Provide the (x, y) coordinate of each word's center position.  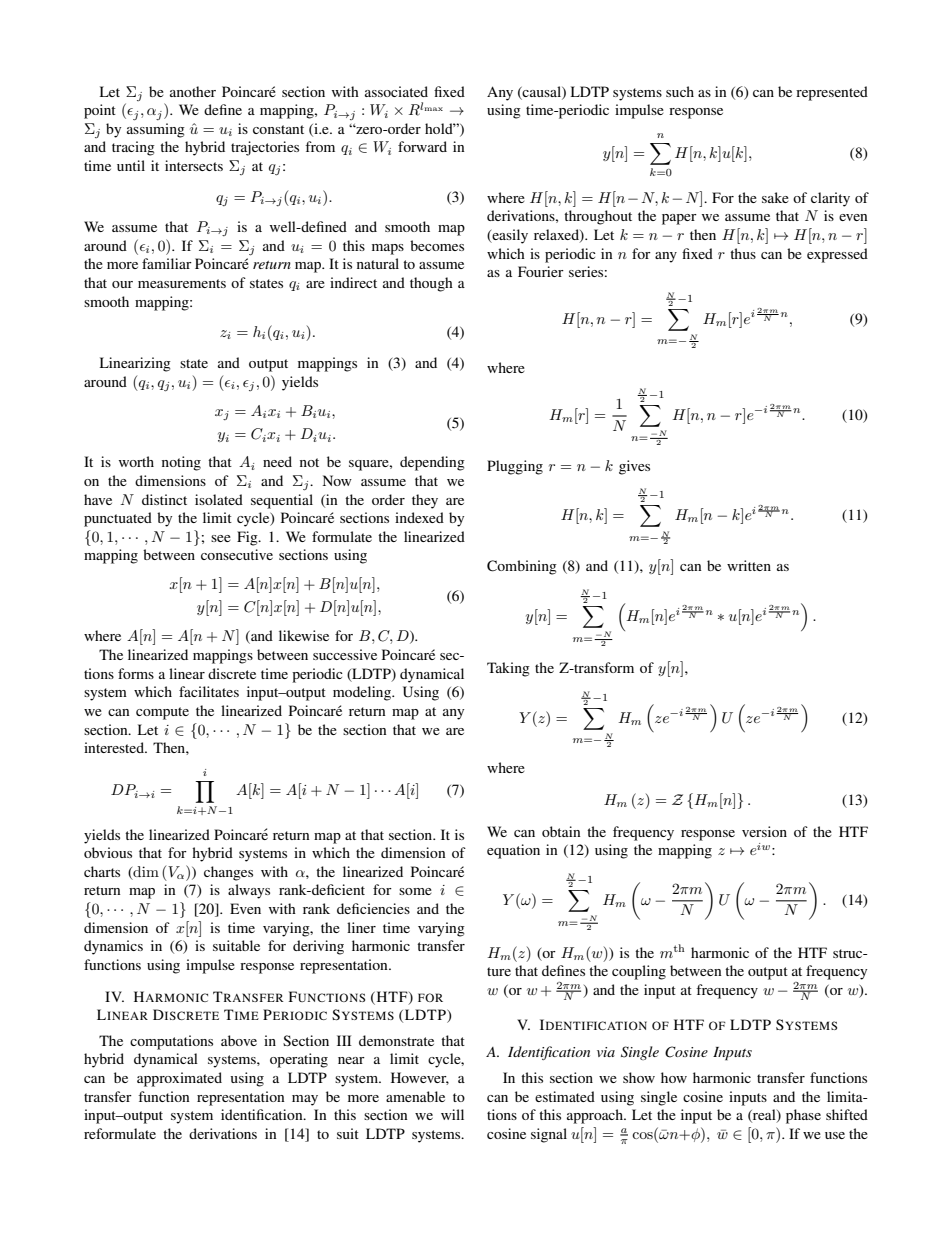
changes (228, 873)
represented (832, 93)
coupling (639, 972)
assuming (156, 130)
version (764, 831)
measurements (182, 283)
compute (162, 713)
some (415, 891)
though (431, 284)
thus (743, 253)
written (749, 565)
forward (422, 146)
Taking (508, 669)
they (425, 501)
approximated (179, 1079)
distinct (164, 499)
